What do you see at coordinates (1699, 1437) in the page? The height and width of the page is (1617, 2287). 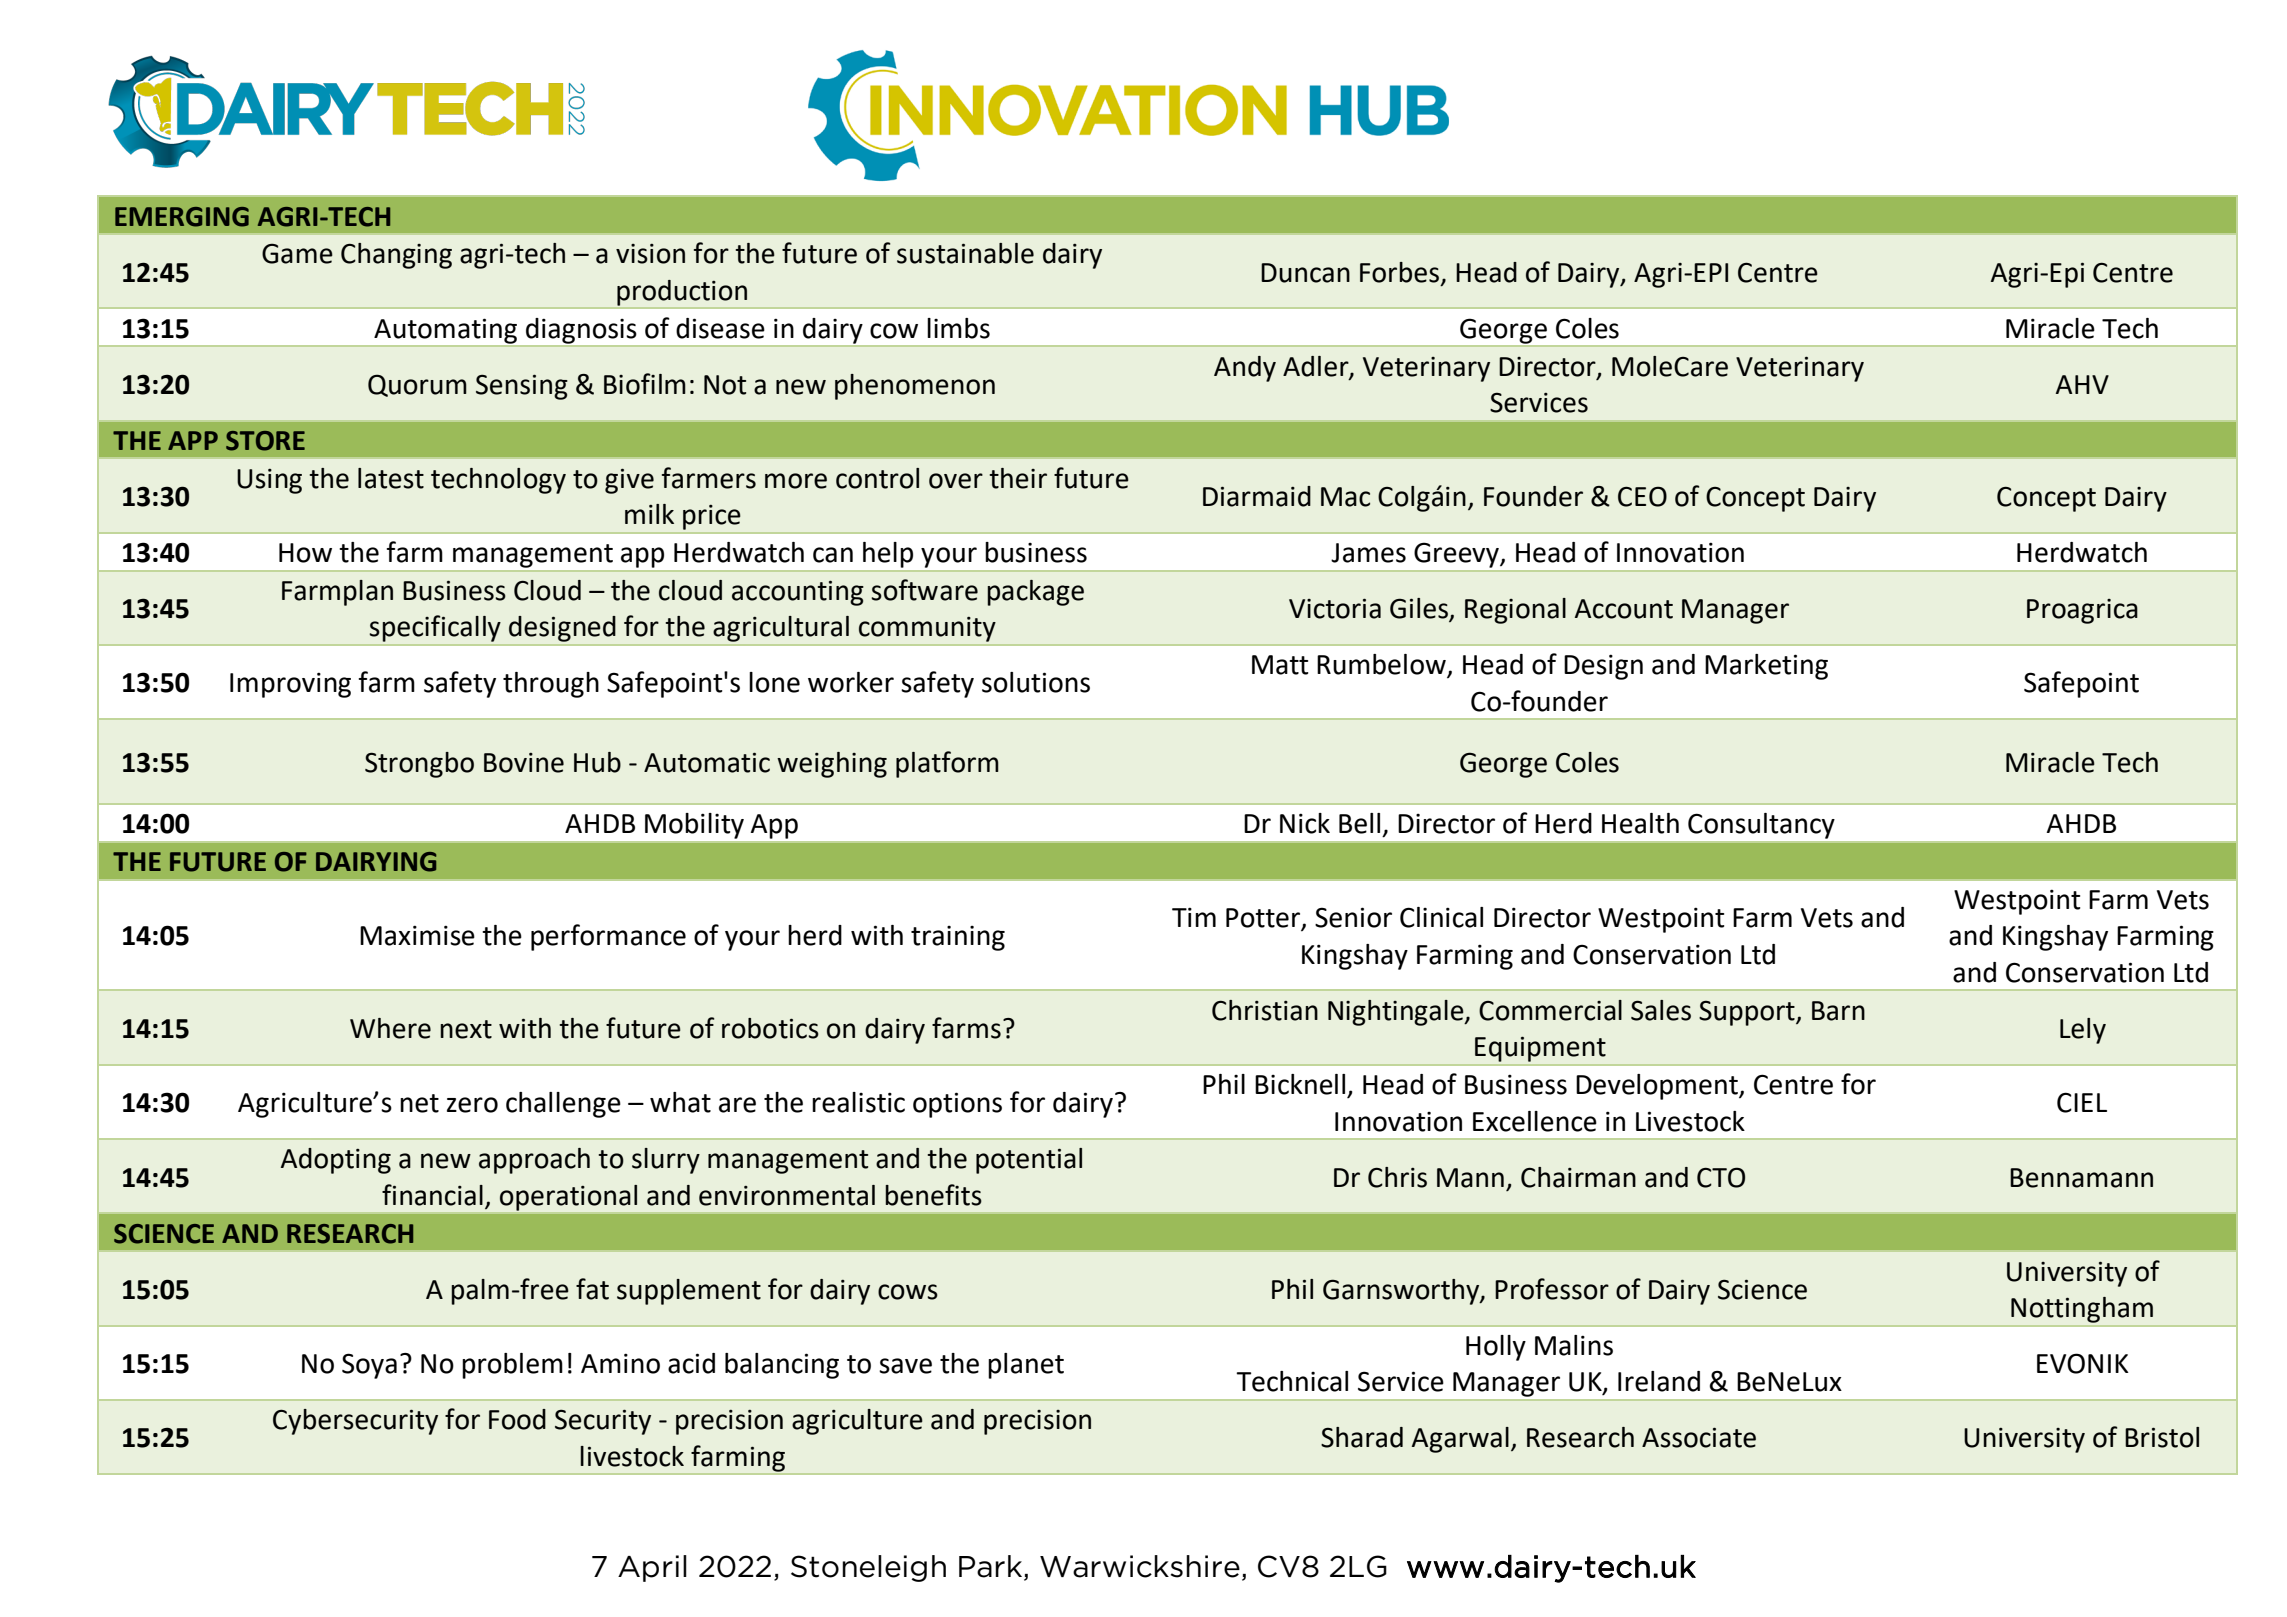 I see `Associate` at bounding box center [1699, 1437].
